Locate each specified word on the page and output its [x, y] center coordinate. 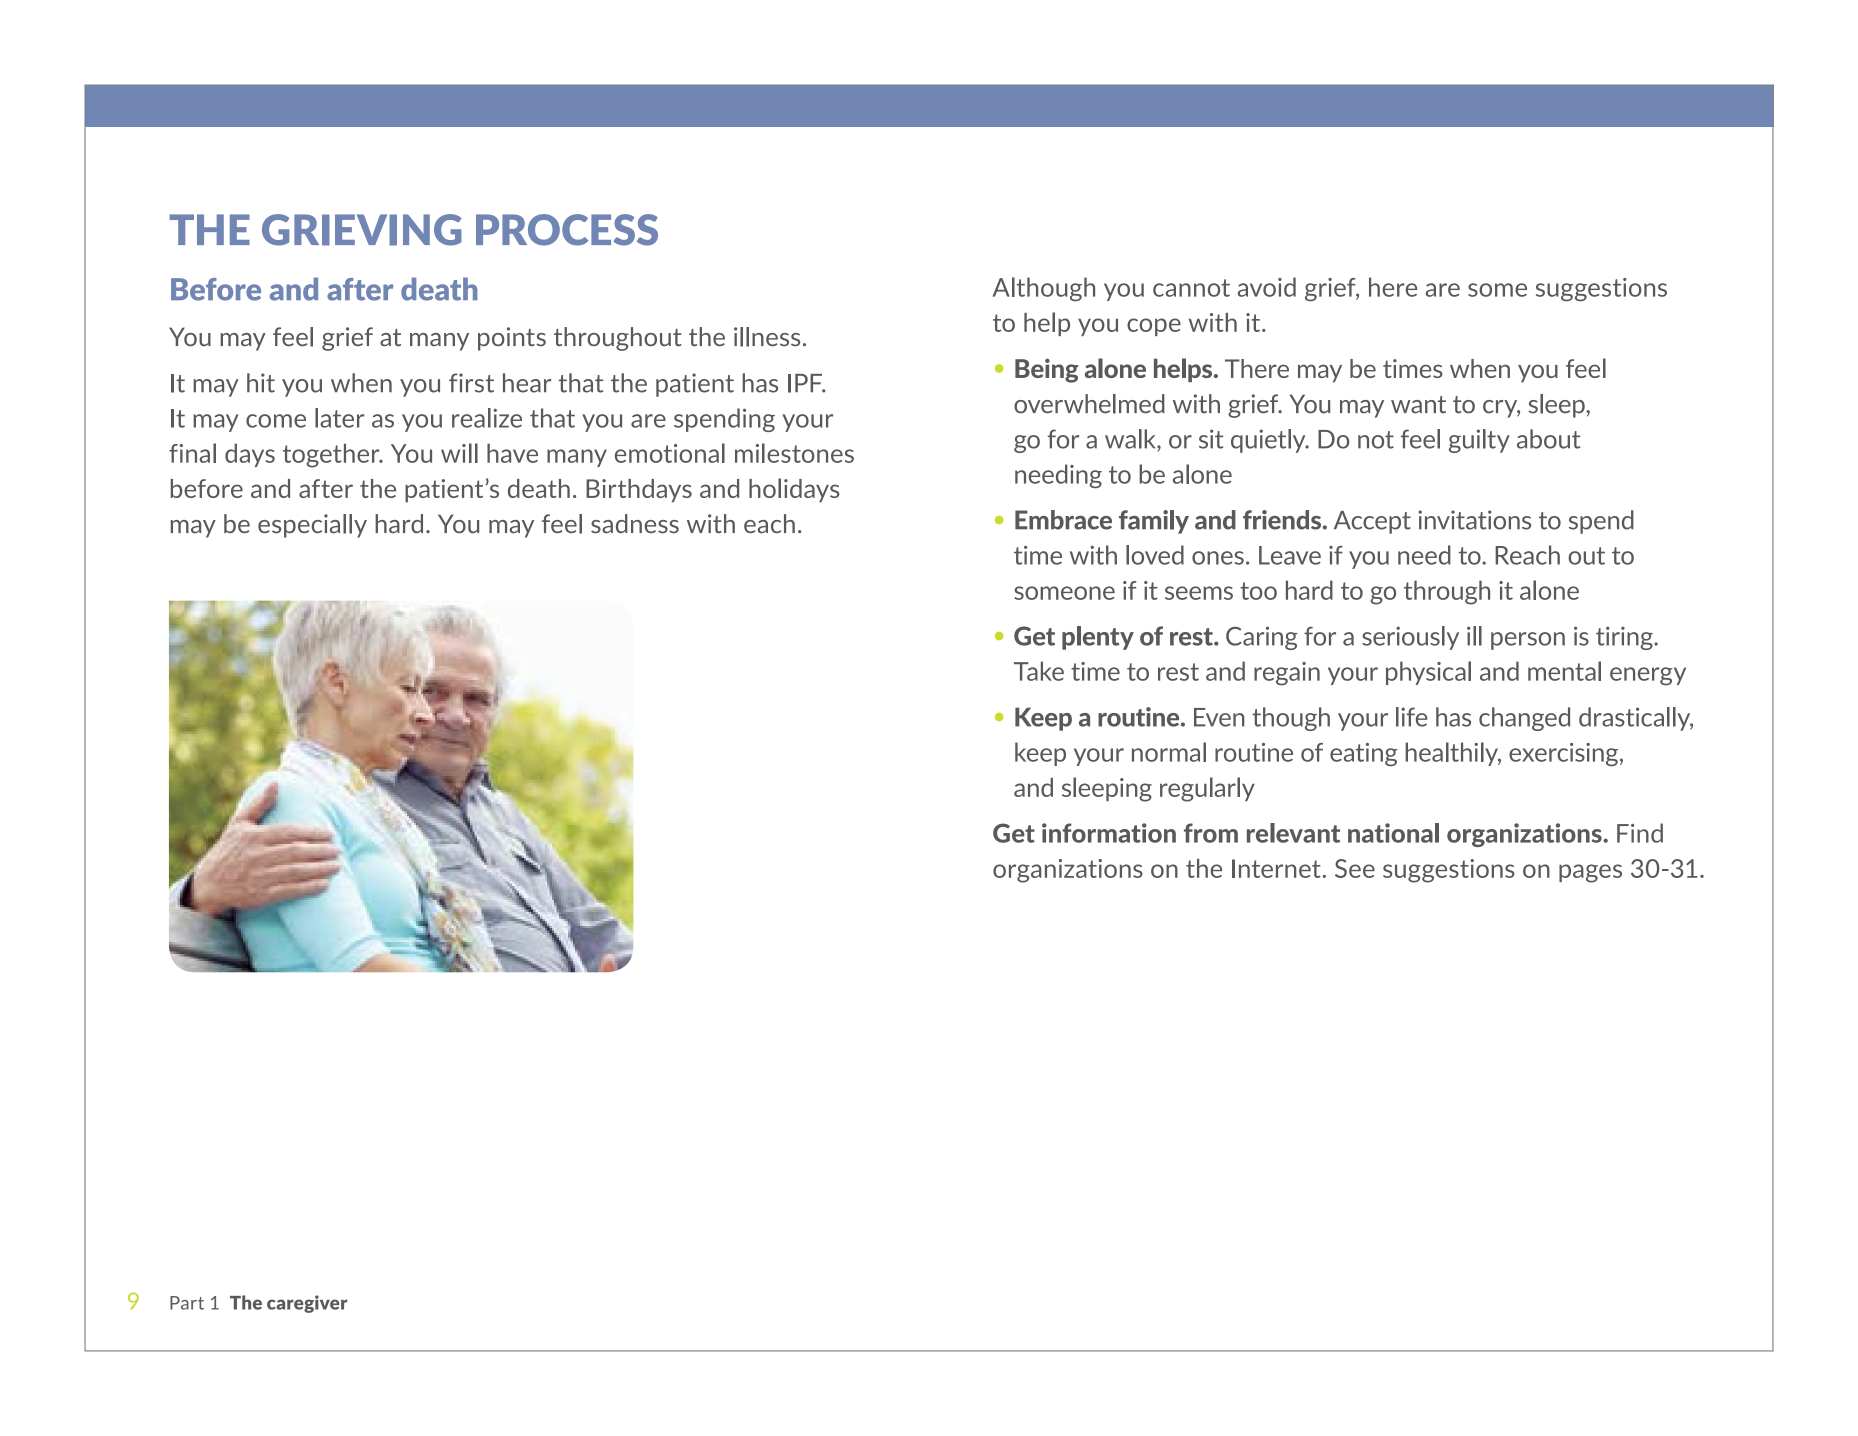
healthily [1453, 754]
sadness [635, 524]
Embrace [1063, 520]
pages [1590, 873]
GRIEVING [362, 230]
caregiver [307, 1304]
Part [187, 1303]
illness [767, 337]
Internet [1276, 868]
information [1109, 833]
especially [312, 526]
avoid [1267, 287]
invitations [1474, 520]
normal [1169, 752]
